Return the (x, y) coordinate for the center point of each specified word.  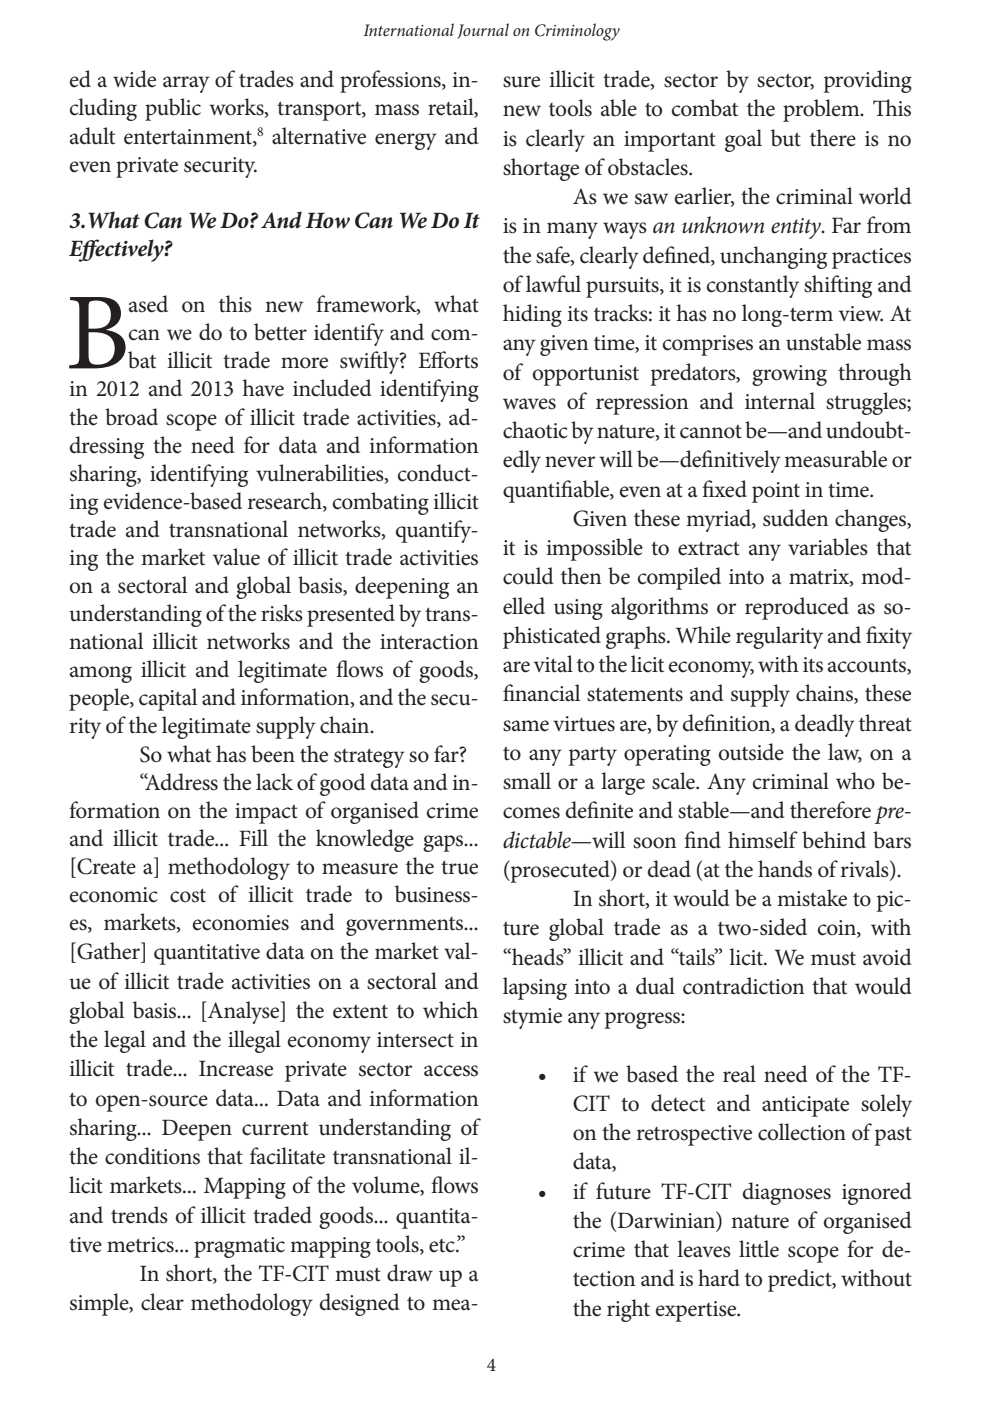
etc (443, 1246)
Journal (483, 31)
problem (822, 110)
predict (801, 1280)
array (186, 84)
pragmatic (239, 1247)
